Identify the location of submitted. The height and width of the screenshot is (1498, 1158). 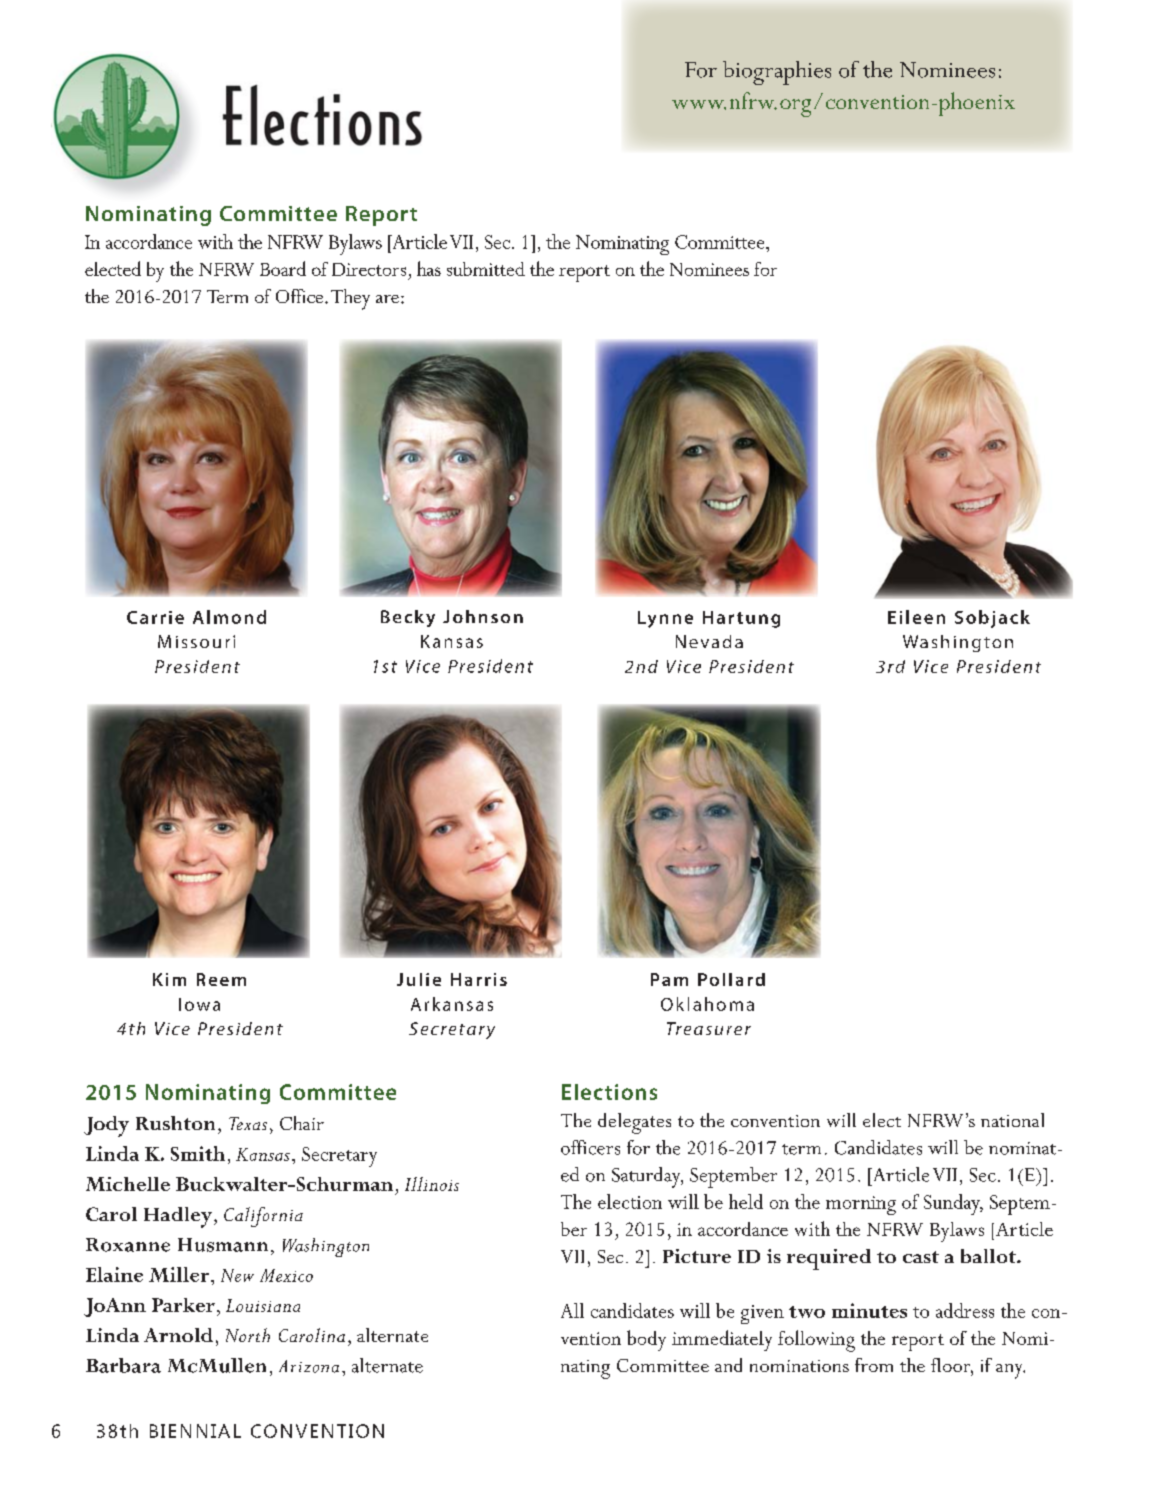
(486, 269).
